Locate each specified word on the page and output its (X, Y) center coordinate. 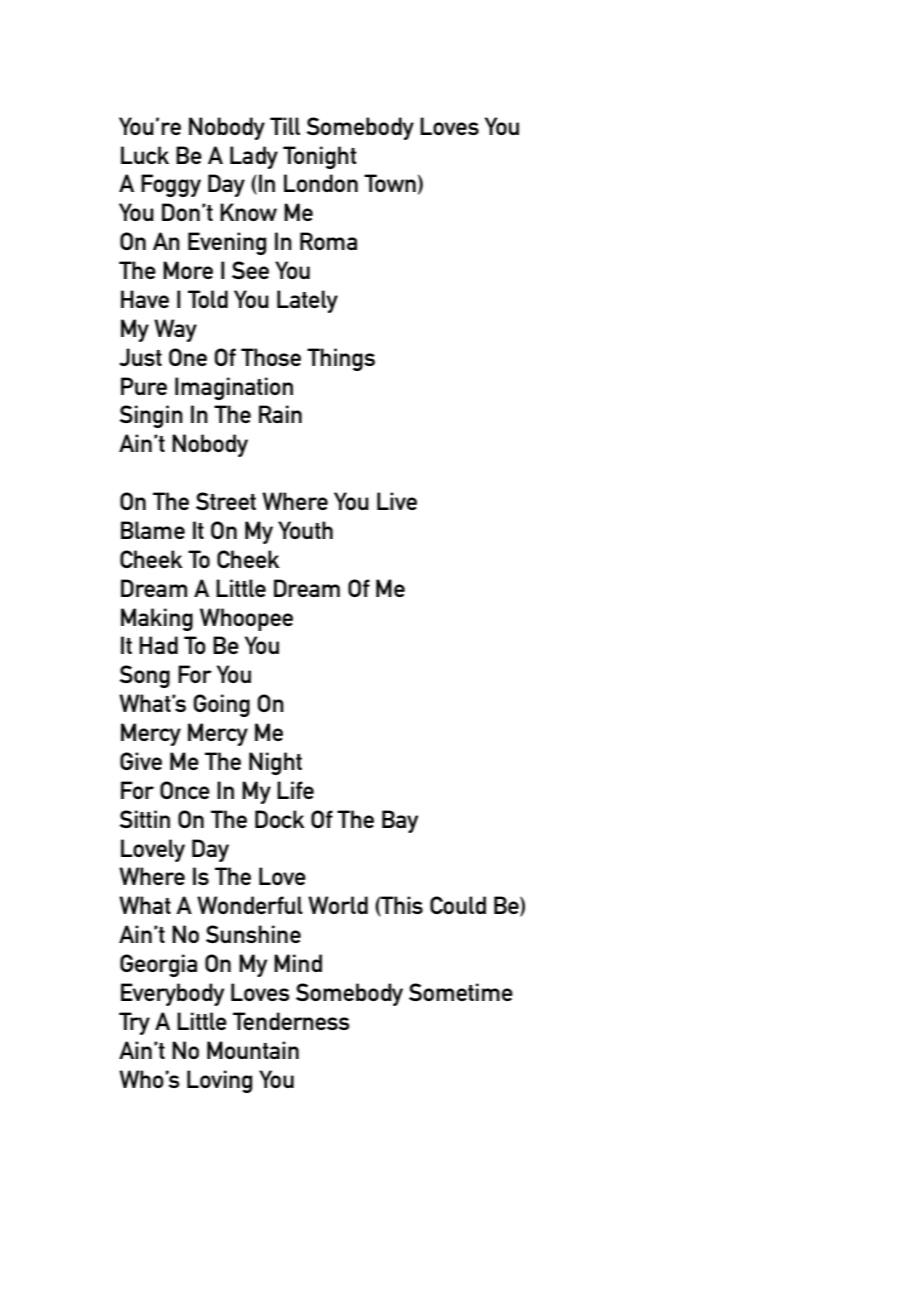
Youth (305, 530)
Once (185, 790)
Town (390, 183)
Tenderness (291, 1021)
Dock (280, 819)
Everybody (172, 994)
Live (397, 501)
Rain (280, 414)
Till (285, 126)
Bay (400, 821)
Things (341, 359)
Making (157, 619)
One (188, 357)
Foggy (171, 185)
